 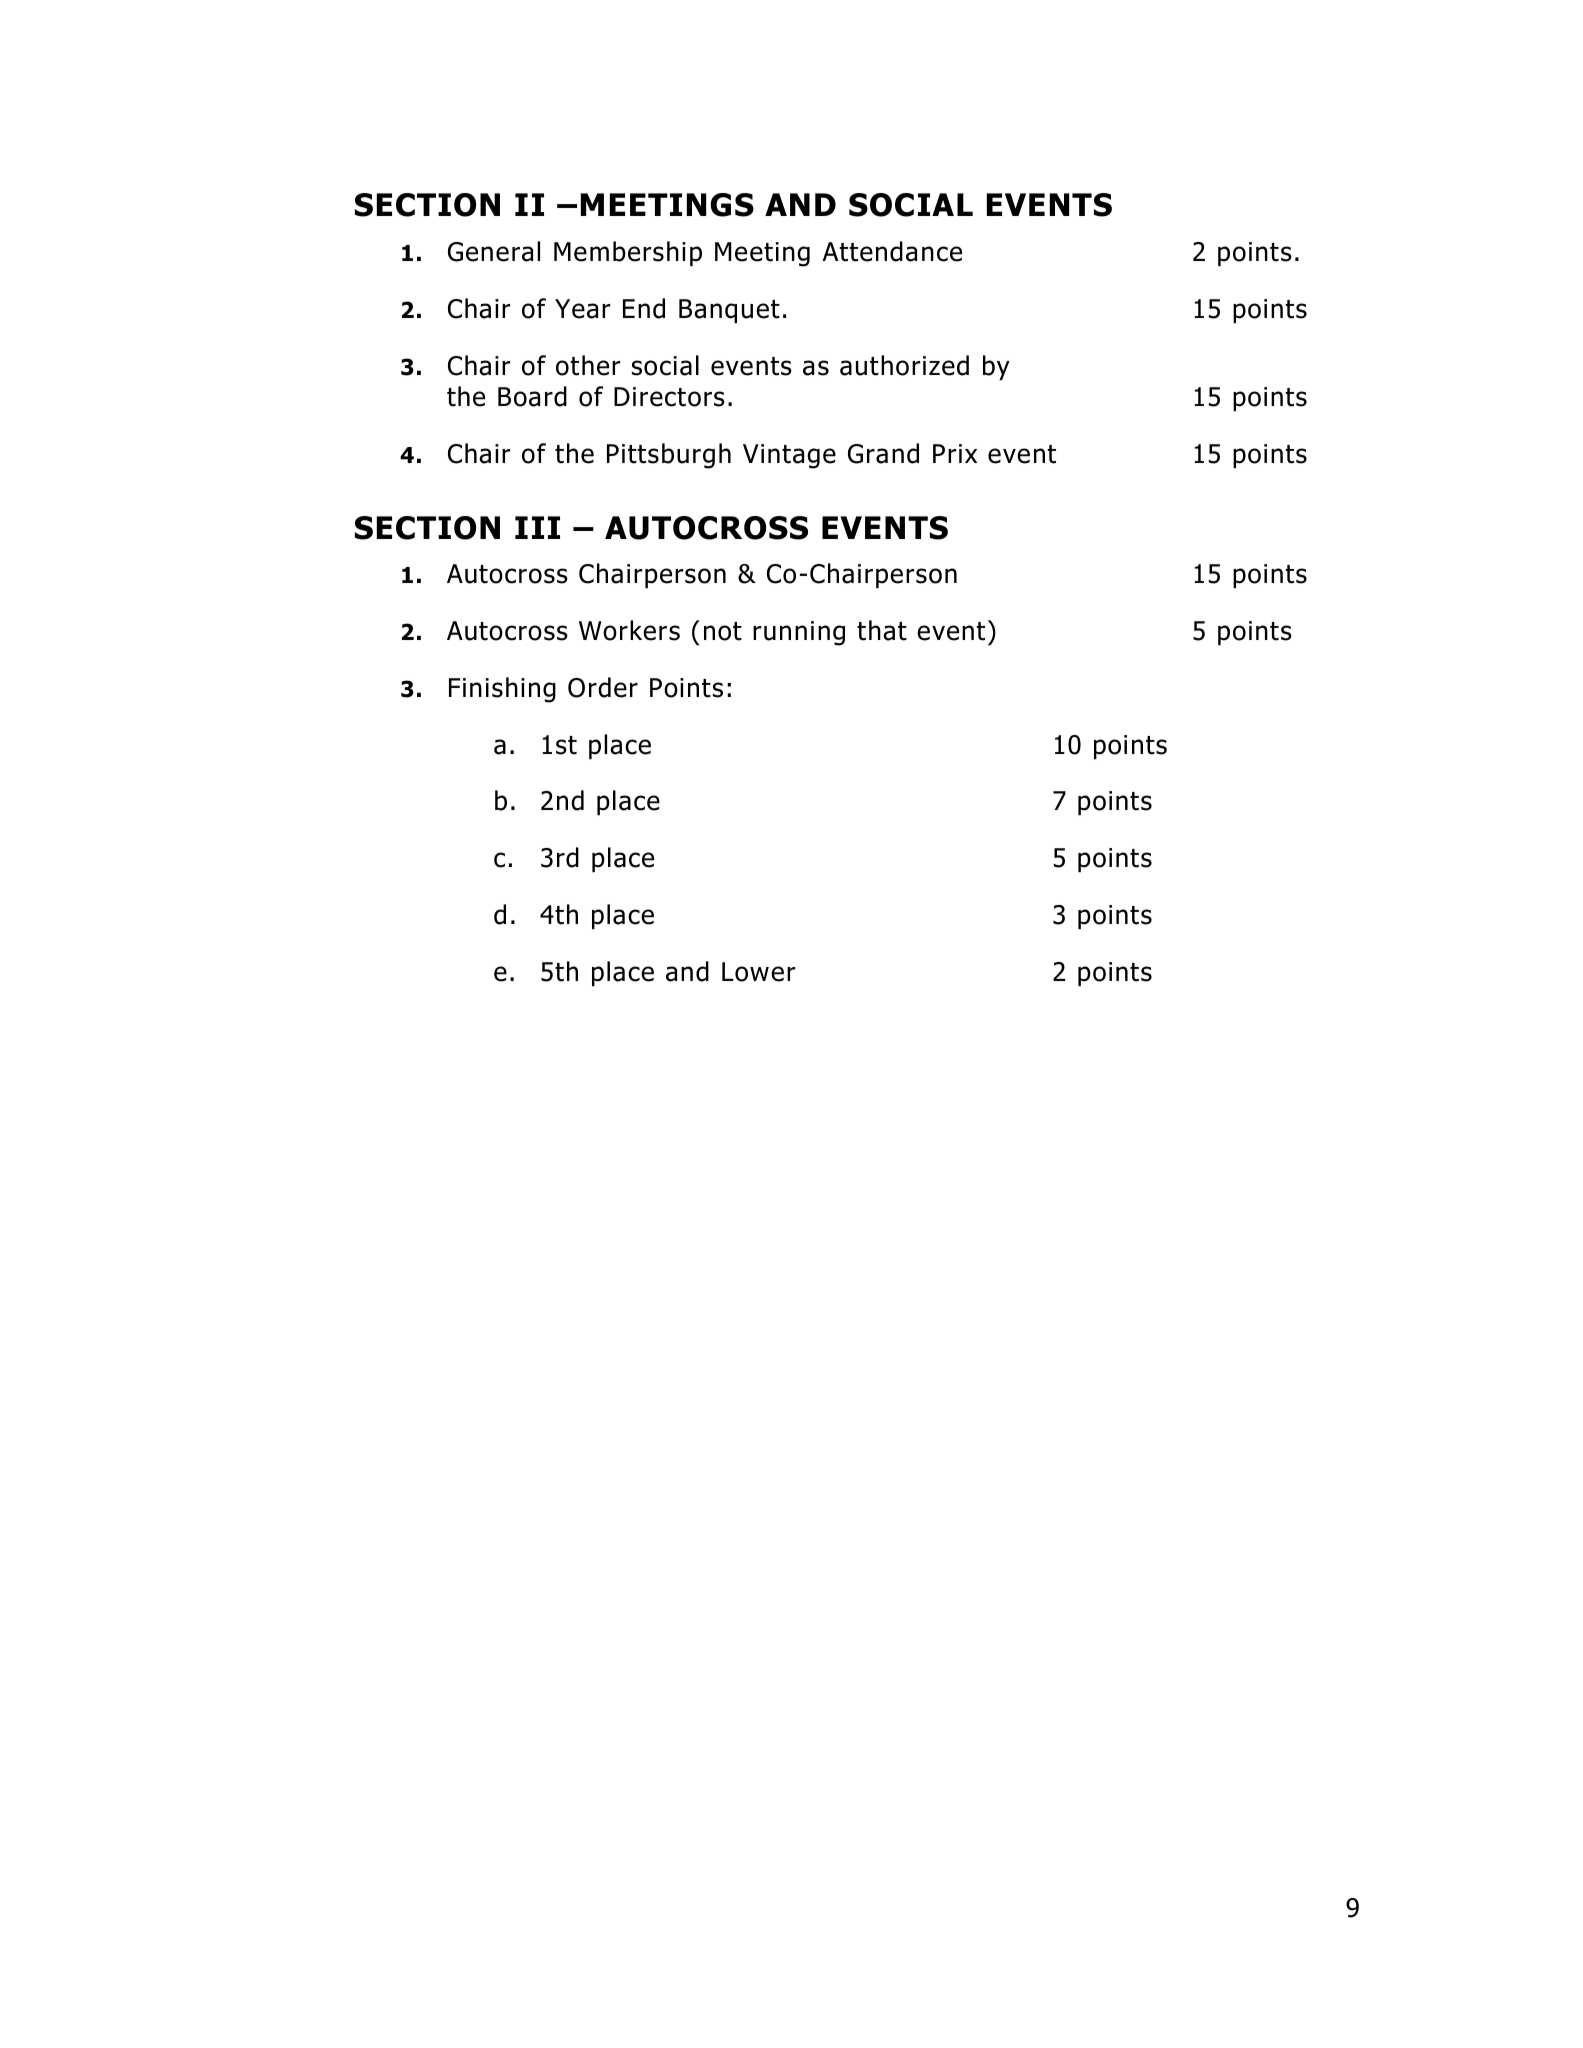 What do you see at coordinates (882, 630) in the image?
I see `that` at bounding box center [882, 630].
